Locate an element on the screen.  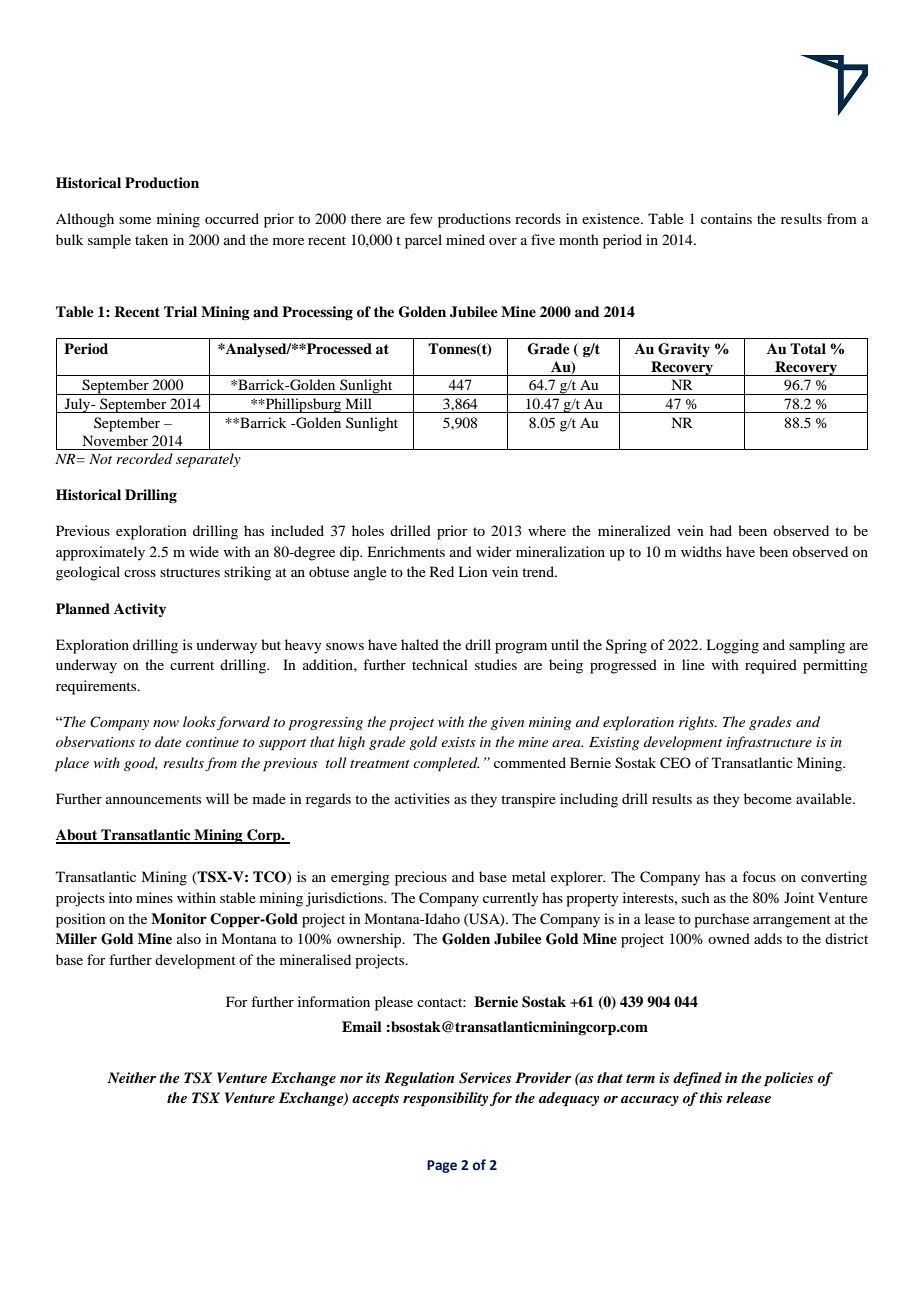
this is located at coordinates (710, 1097).
